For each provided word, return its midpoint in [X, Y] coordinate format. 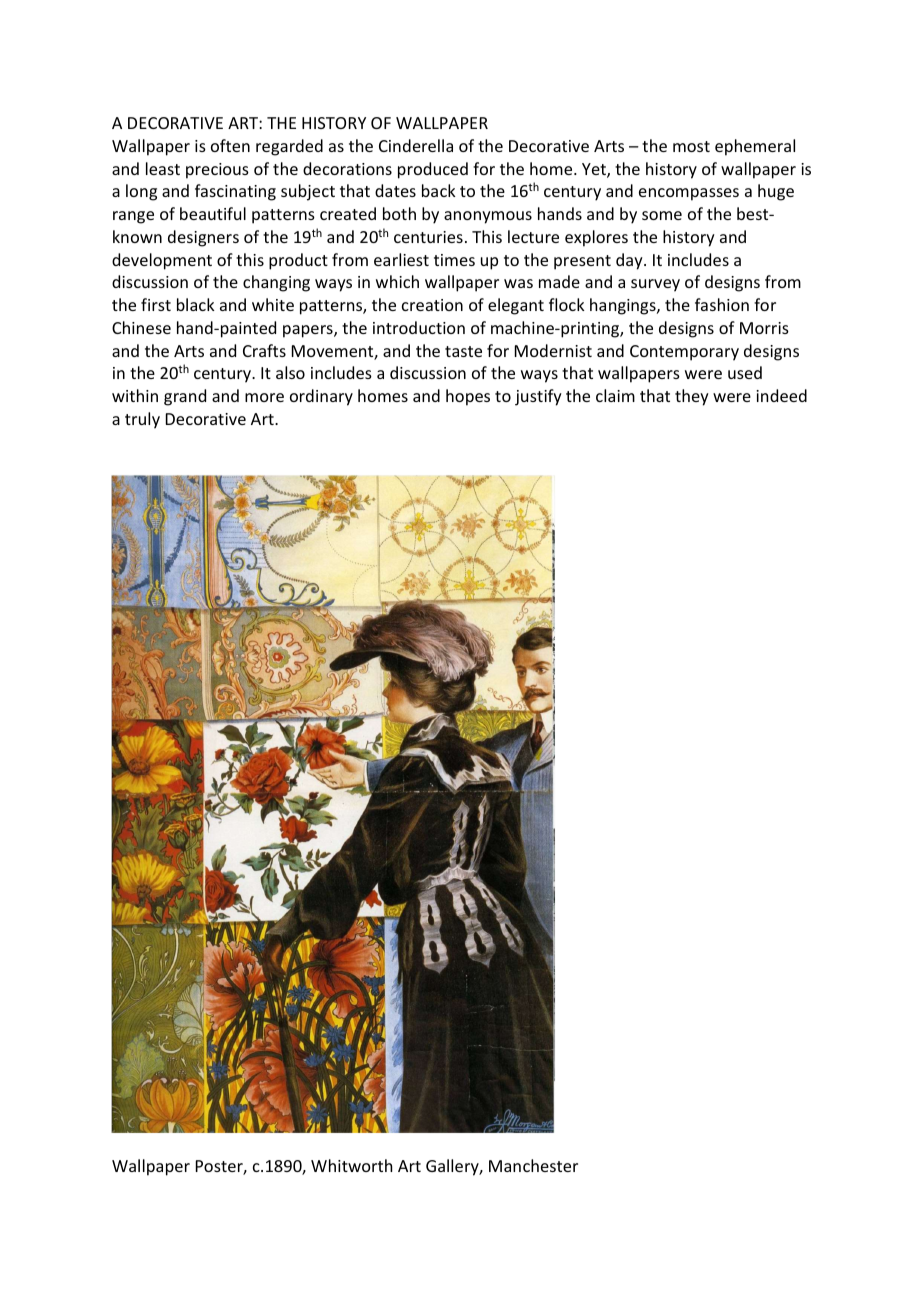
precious [217, 171]
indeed [781, 395]
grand [185, 397]
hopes [468, 397]
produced [433, 170]
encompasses [689, 194]
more [264, 397]
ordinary [321, 397]
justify [538, 397]
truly [142, 420]
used [745, 372]
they [692, 397]
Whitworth [351, 1165]
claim [615, 395]
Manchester [533, 1165]
